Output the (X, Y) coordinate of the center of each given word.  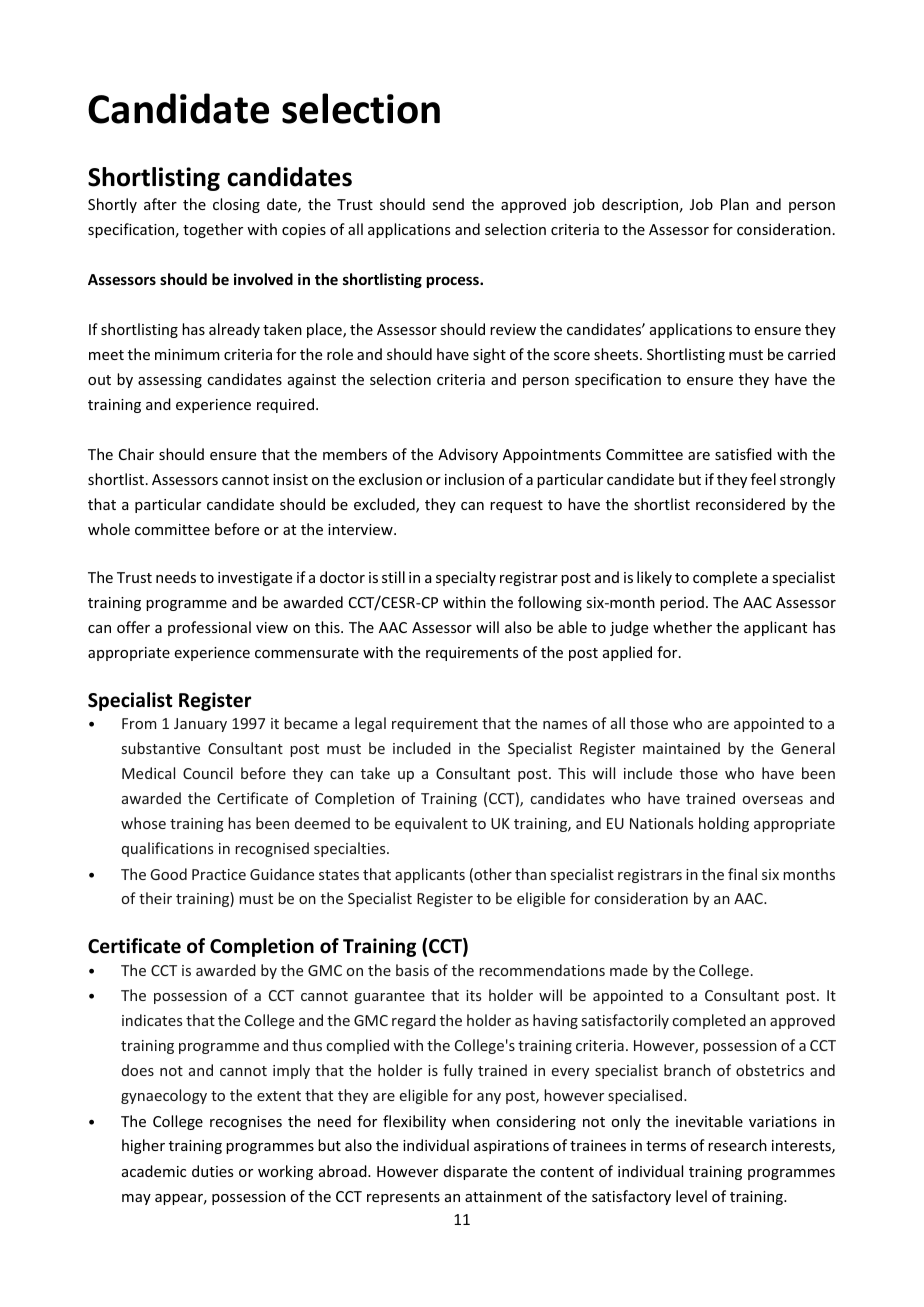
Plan (735, 204)
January (200, 725)
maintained (681, 748)
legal (370, 724)
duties (212, 1171)
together (213, 230)
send (448, 204)
